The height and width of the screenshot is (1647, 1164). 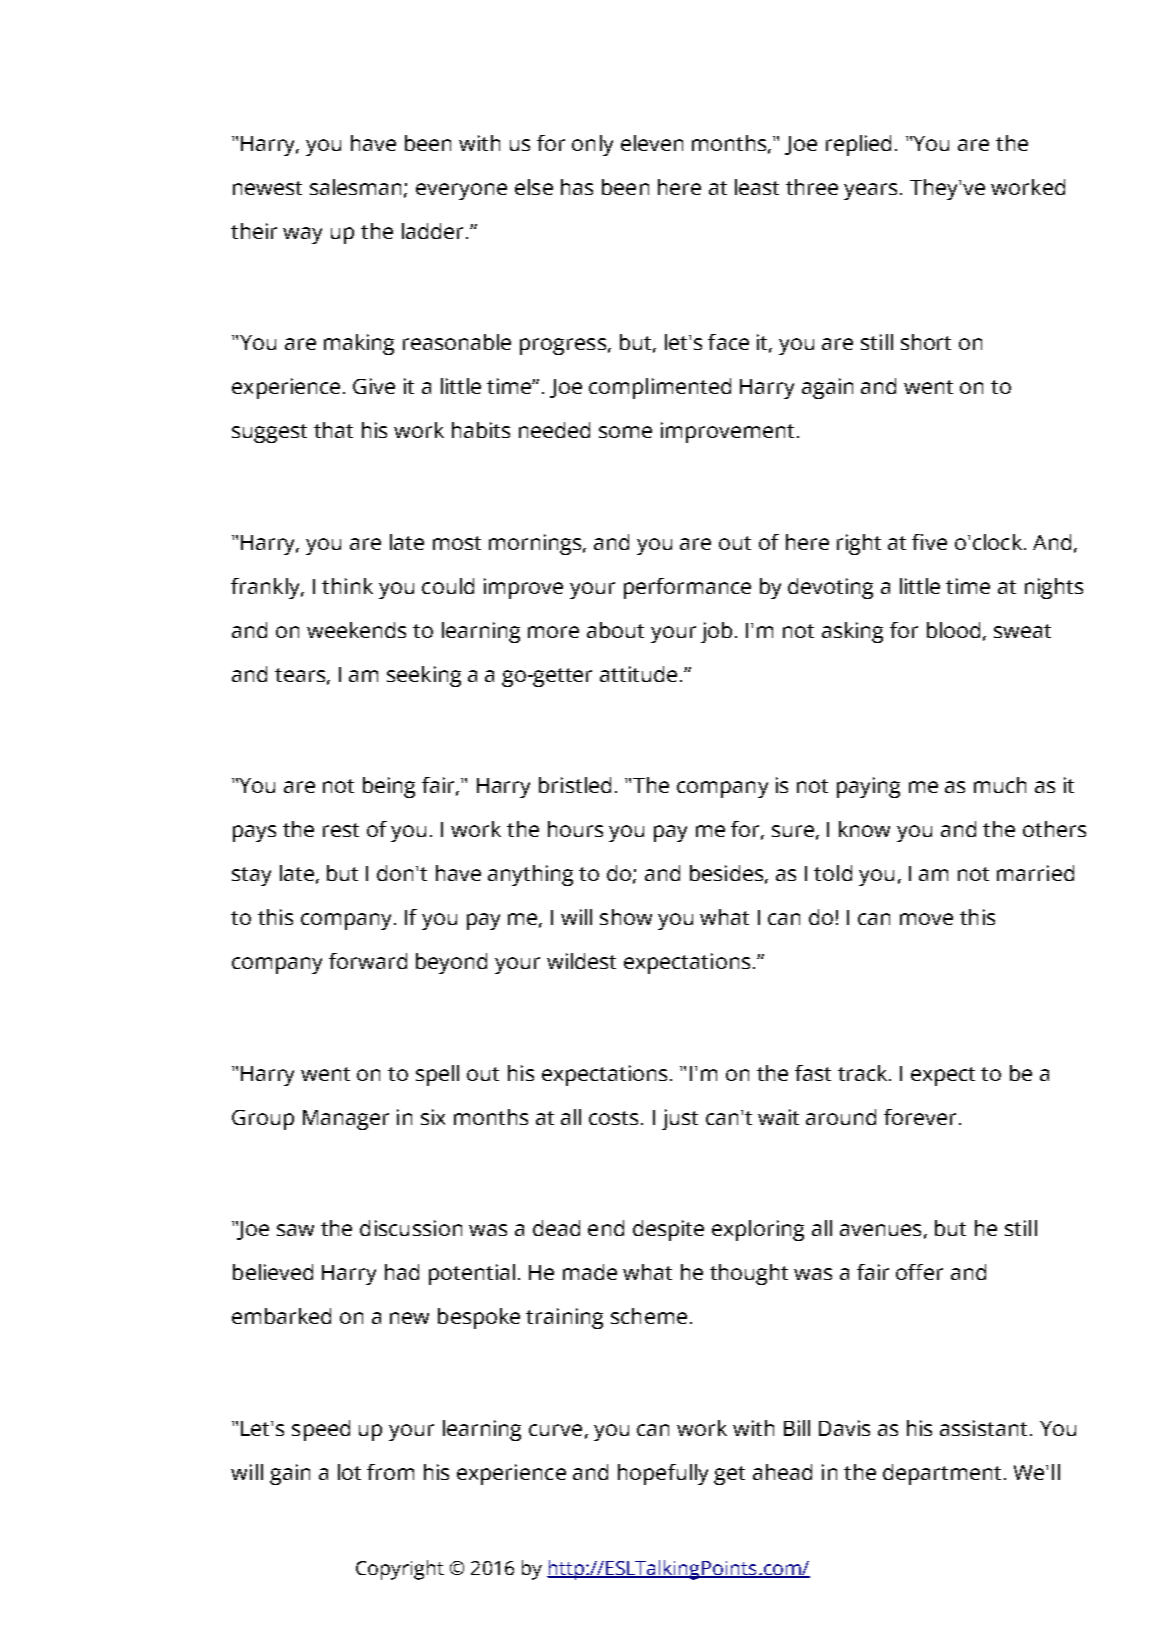 What do you see at coordinates (346, 1120) in the screenshot?
I see `Manager` at bounding box center [346, 1120].
